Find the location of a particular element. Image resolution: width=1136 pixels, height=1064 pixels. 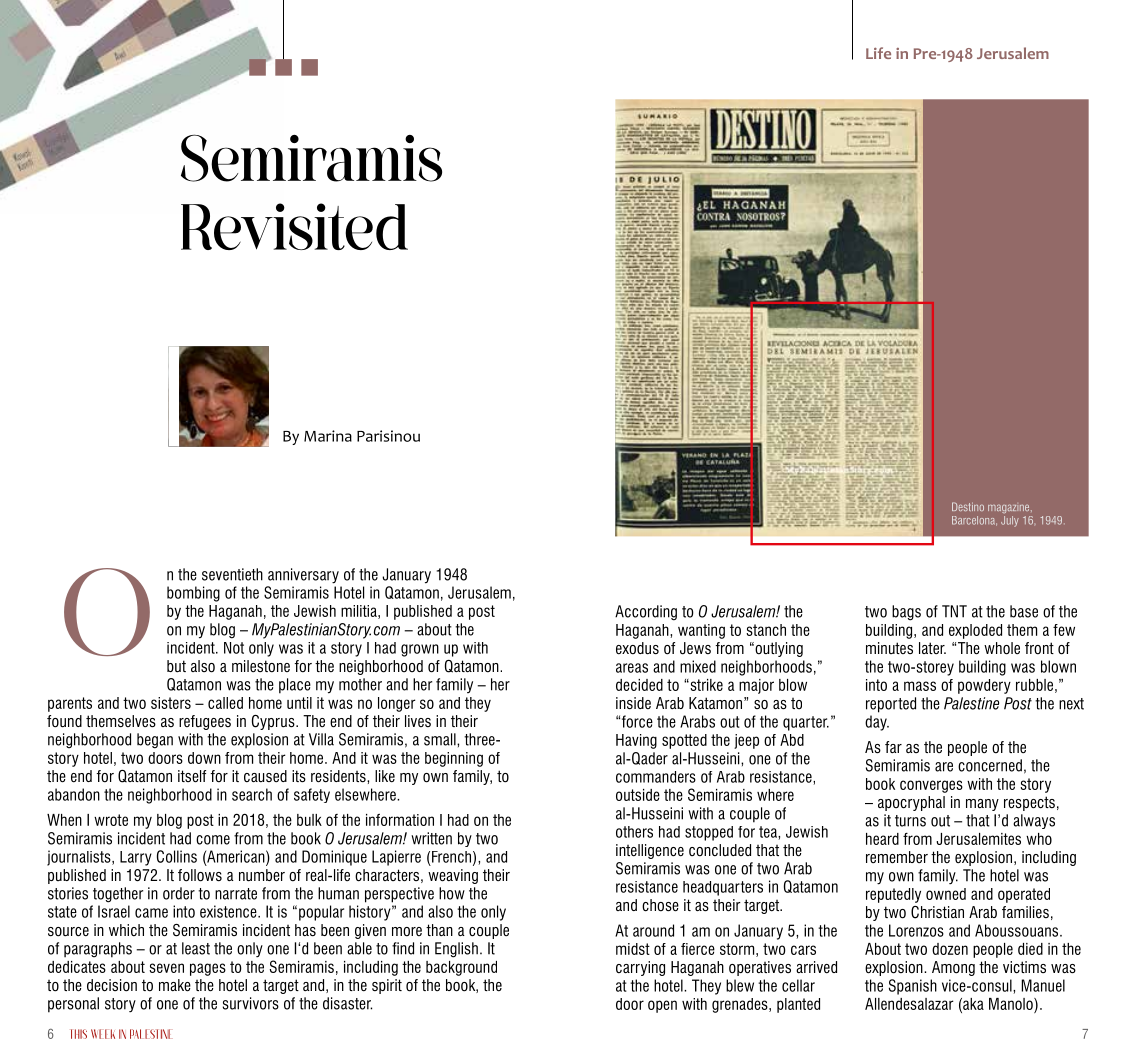

Not is located at coordinates (234, 648).
